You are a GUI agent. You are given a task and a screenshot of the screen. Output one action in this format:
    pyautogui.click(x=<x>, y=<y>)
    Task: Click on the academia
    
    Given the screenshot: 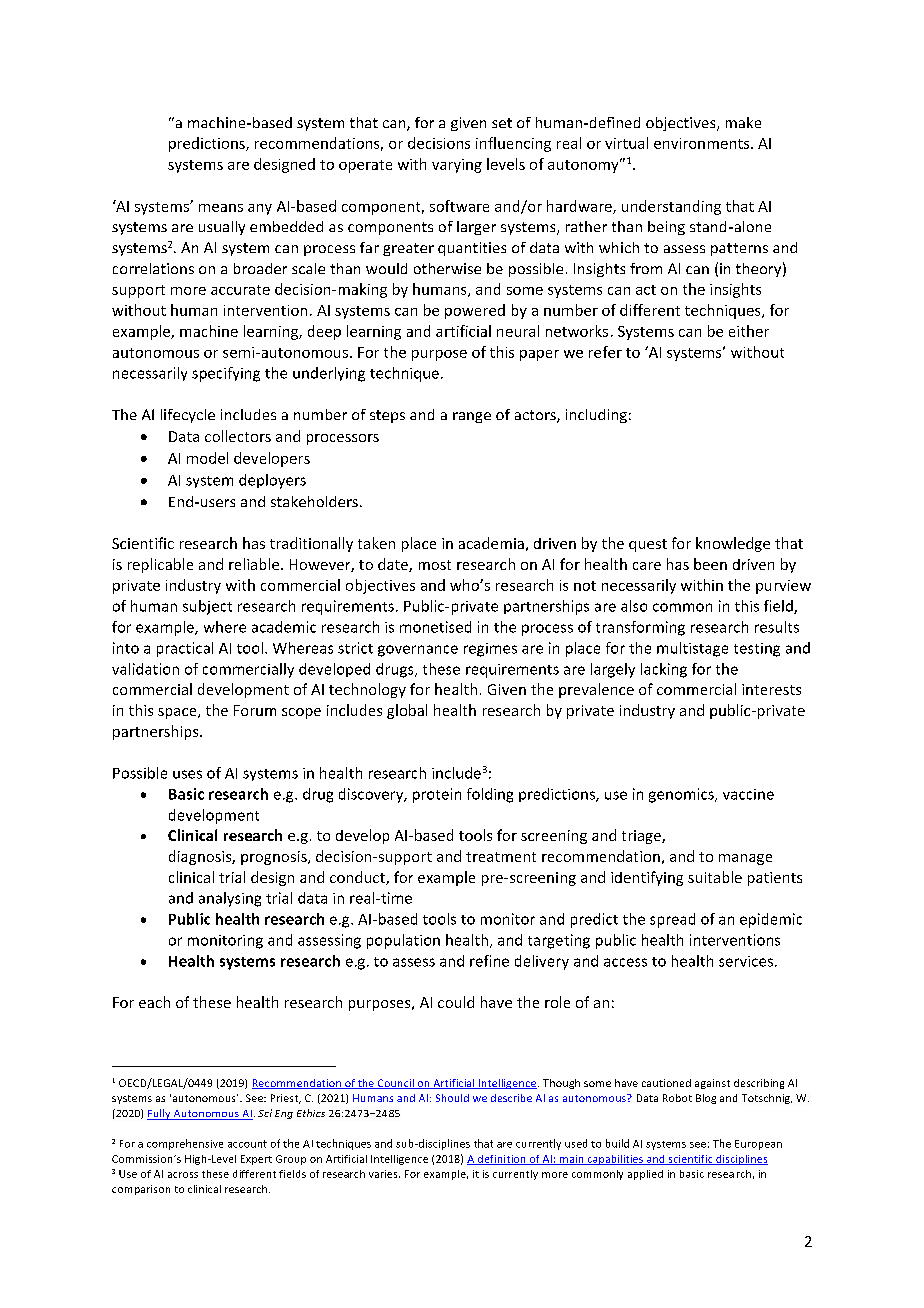 What is the action you would take?
    pyautogui.click(x=491, y=543)
